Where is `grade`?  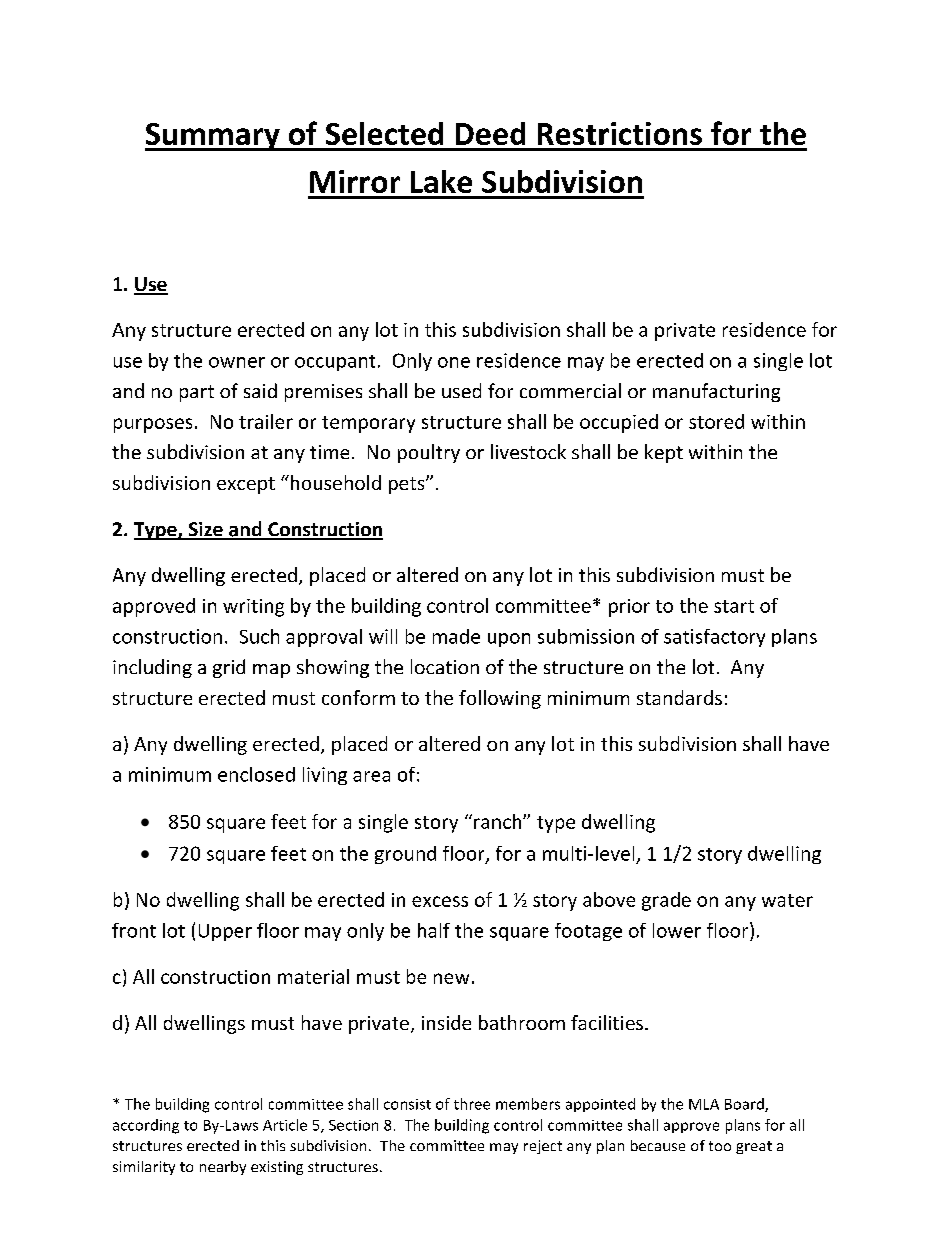
grade is located at coordinates (666, 901).
